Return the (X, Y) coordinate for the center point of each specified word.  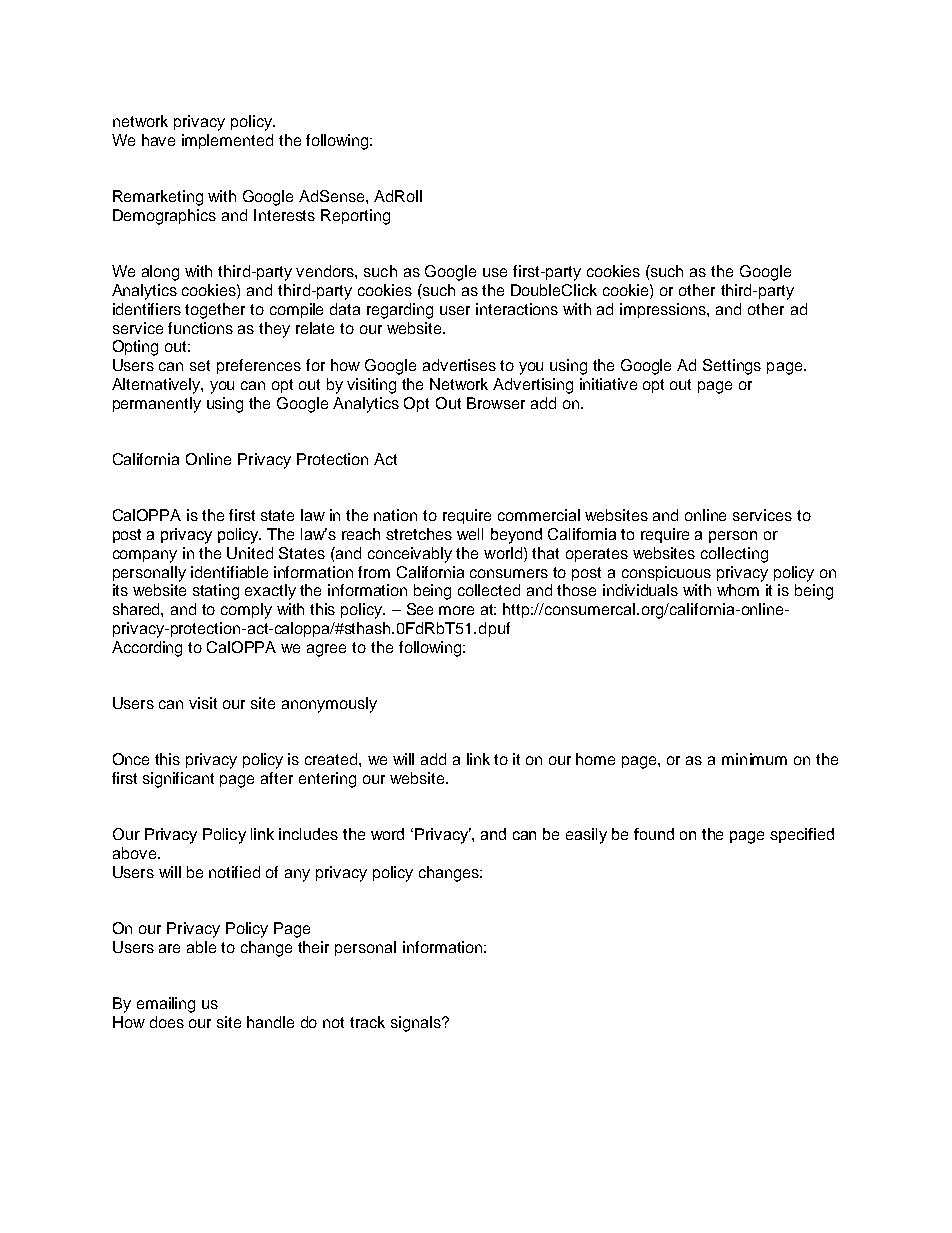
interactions (517, 309)
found (654, 834)
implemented (227, 141)
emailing (166, 1005)
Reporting (355, 217)
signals (417, 1024)
